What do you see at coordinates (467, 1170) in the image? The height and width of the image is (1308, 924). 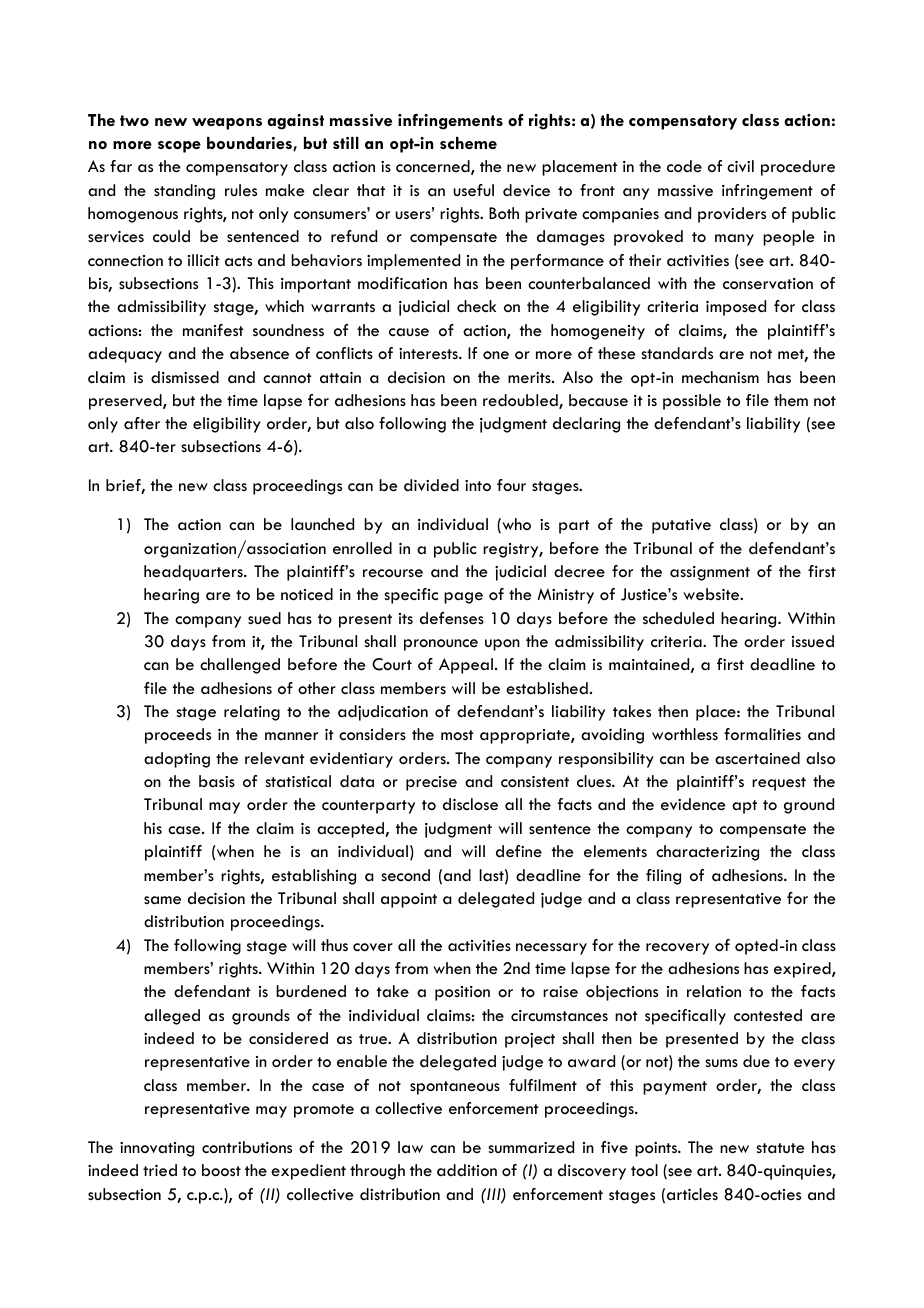 I see `addition` at bounding box center [467, 1170].
